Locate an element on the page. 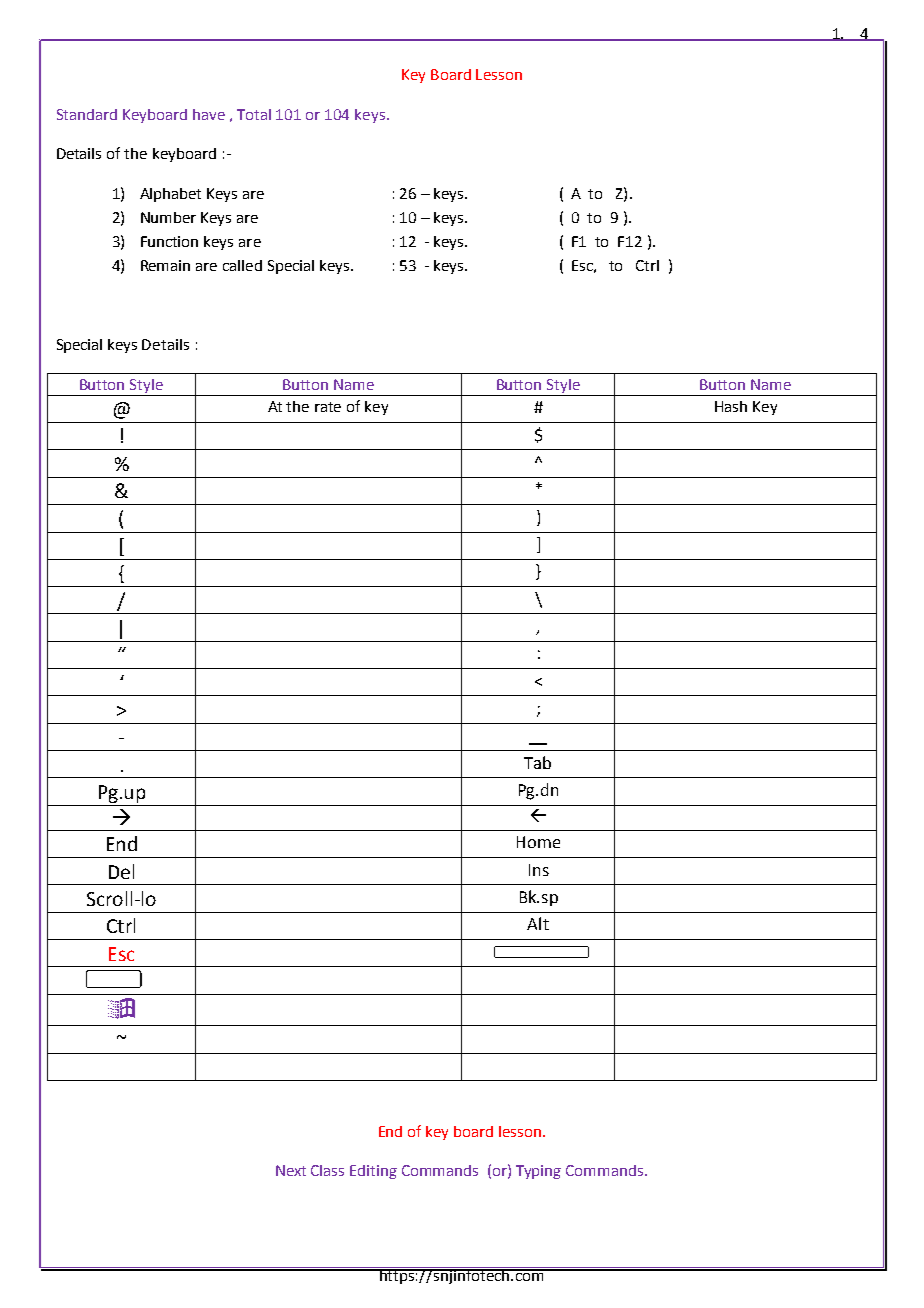 Image resolution: width=924 pixels, height=1308 pixels. called is located at coordinates (242, 265).
